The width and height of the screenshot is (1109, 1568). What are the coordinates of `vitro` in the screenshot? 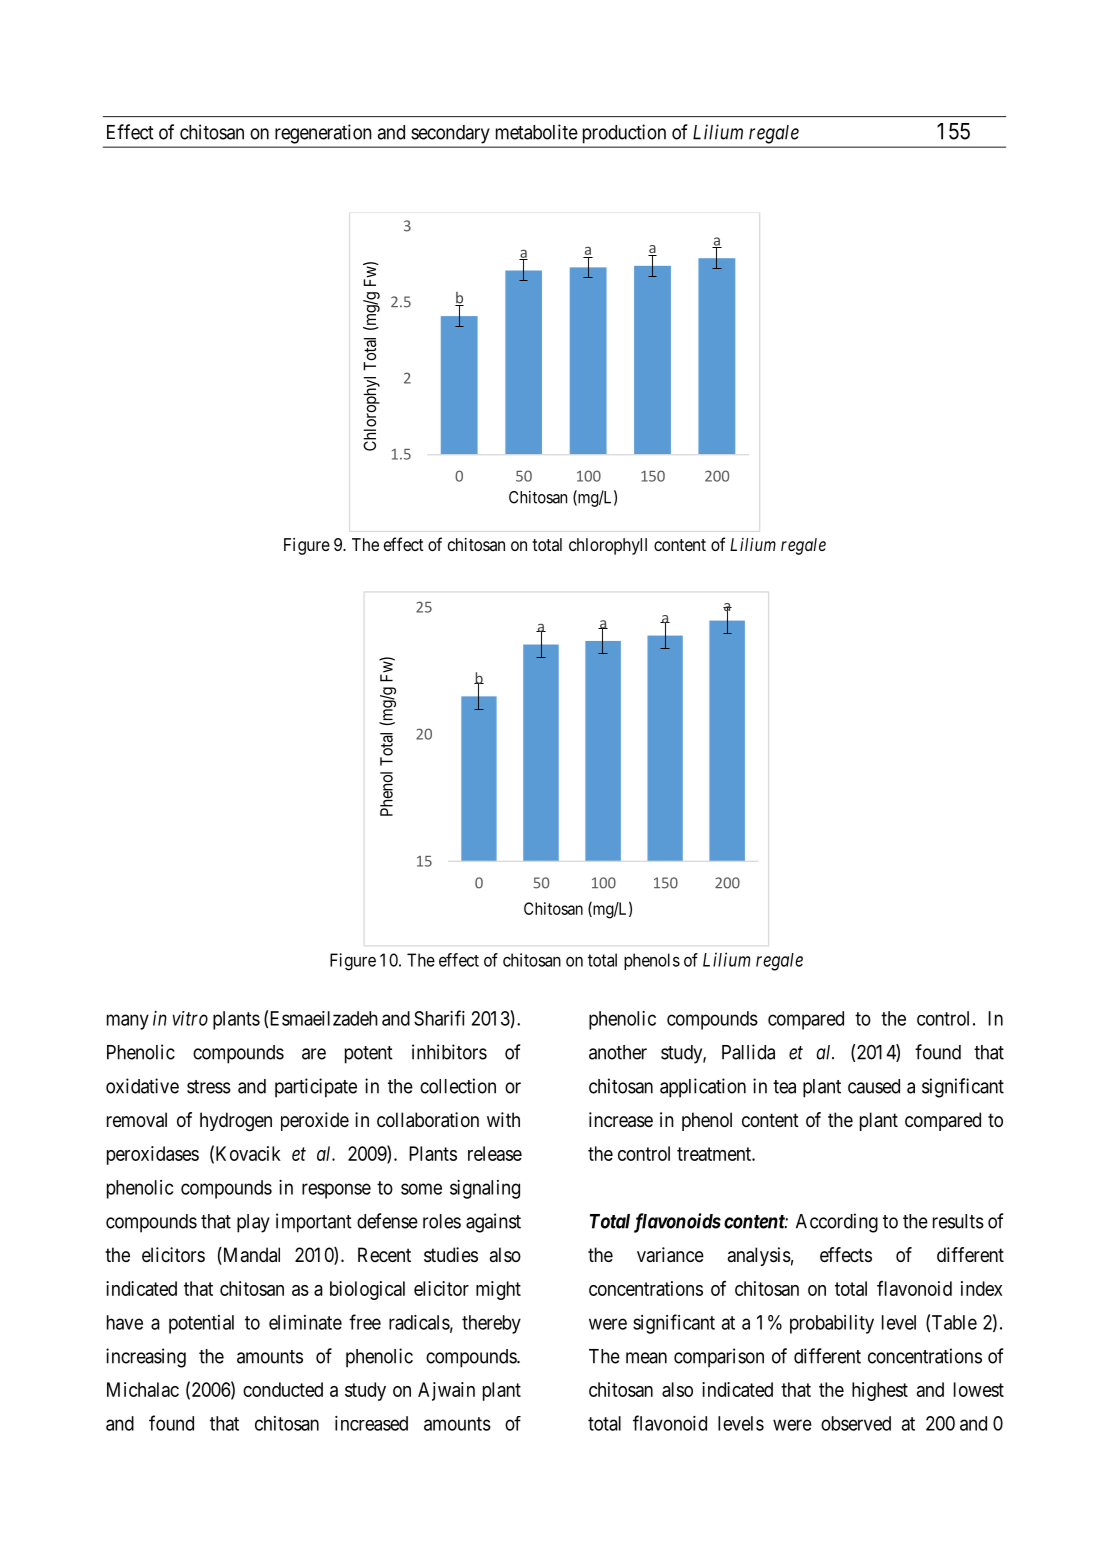 It's located at (190, 1018).
